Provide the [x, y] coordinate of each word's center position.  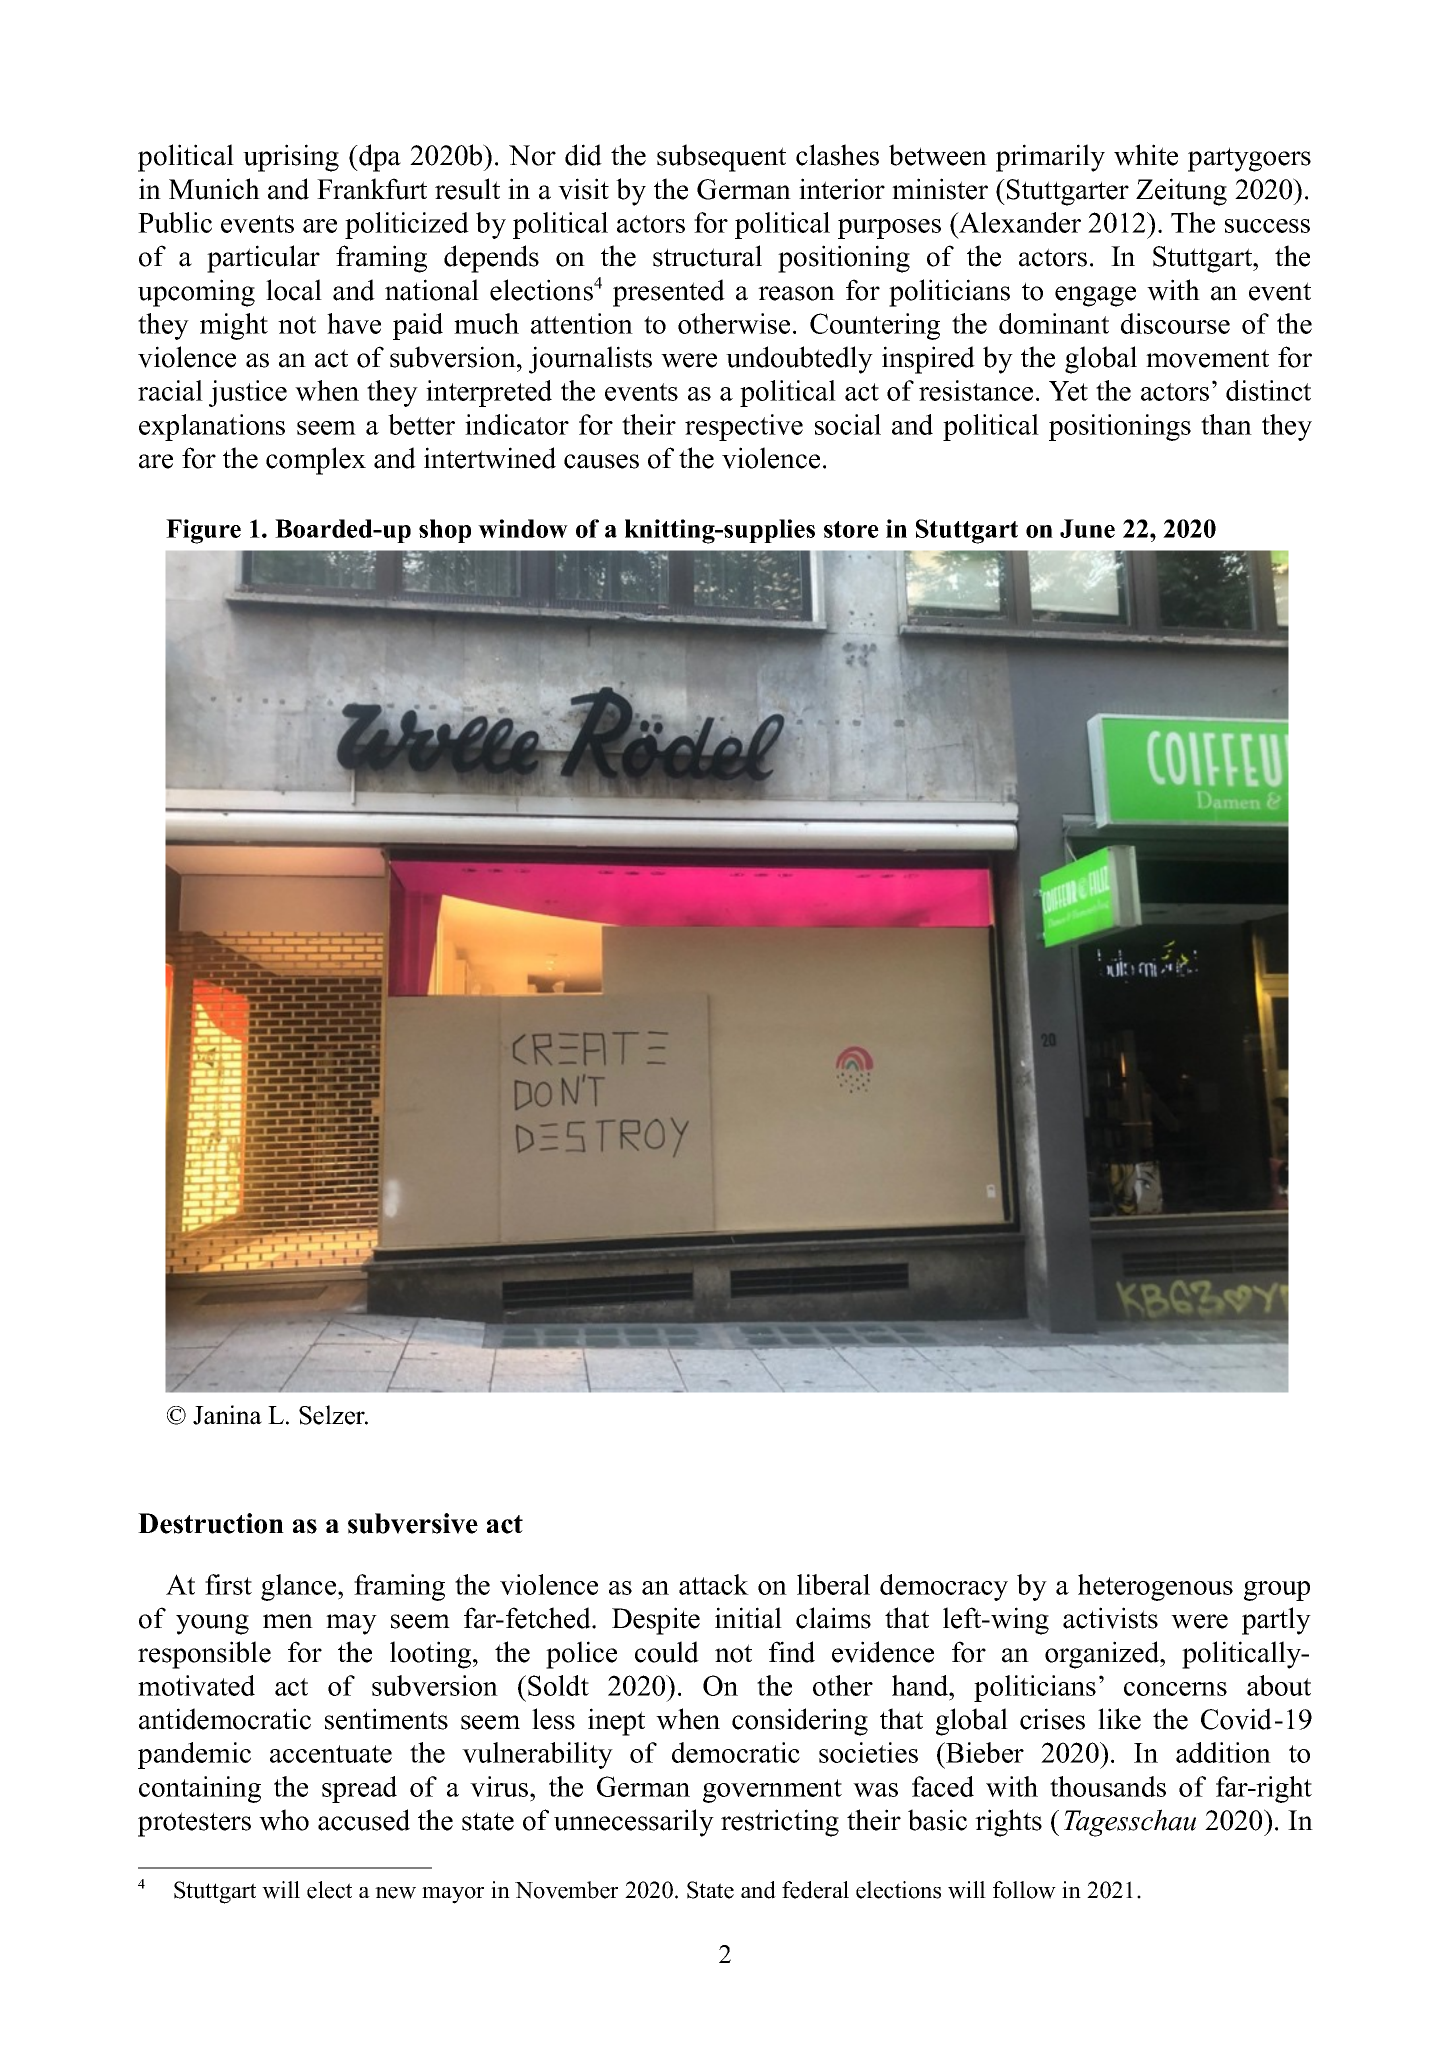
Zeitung [1181, 192]
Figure [203, 531]
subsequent [721, 158]
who [284, 1820]
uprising [291, 158]
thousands [1108, 1786]
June [1087, 528]
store [851, 529]
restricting [780, 1823]
